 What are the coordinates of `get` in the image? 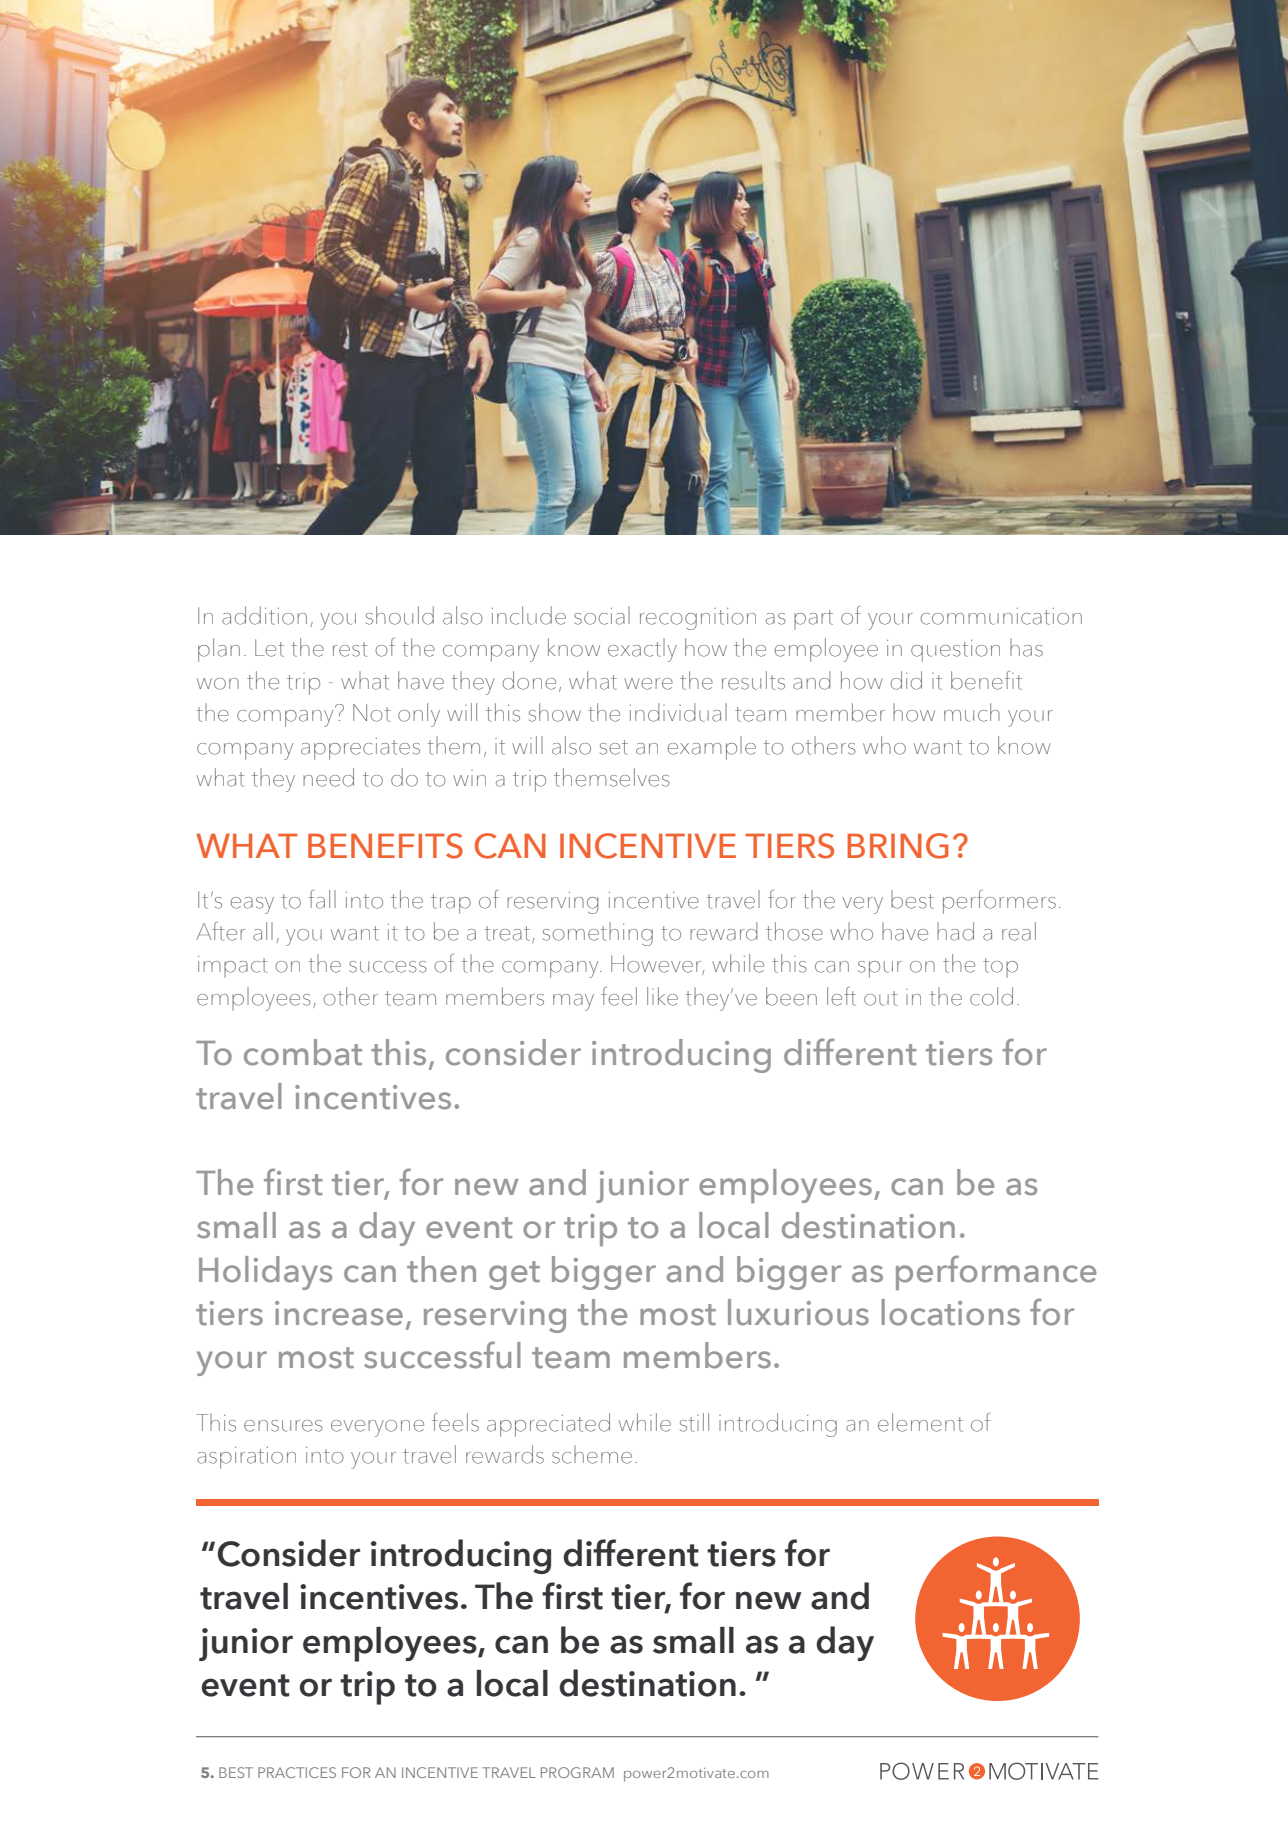 It's located at (514, 1275).
